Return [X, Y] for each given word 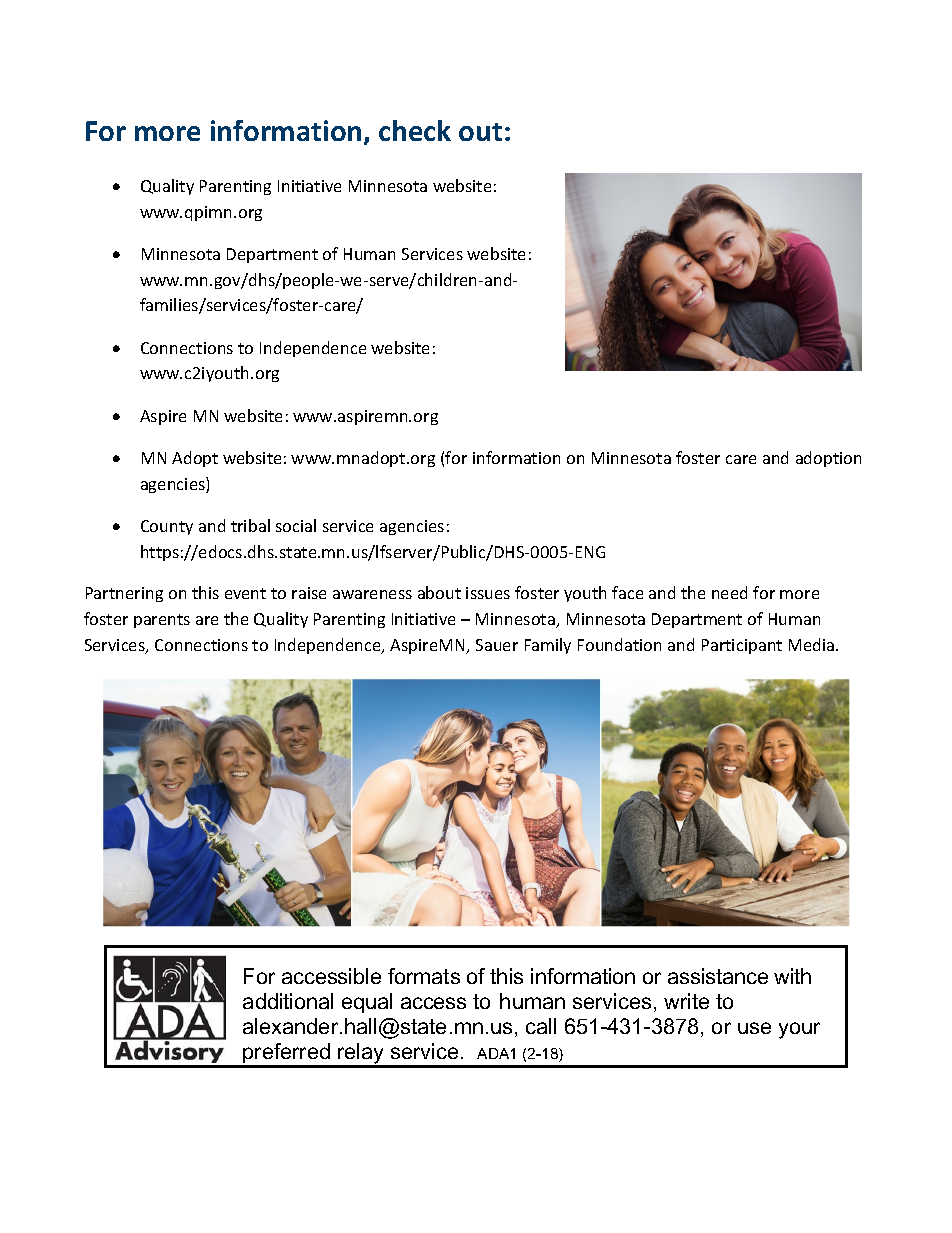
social [296, 525]
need [729, 592]
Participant [742, 646]
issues [488, 593]
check [415, 130]
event [245, 593]
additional [288, 1001]
